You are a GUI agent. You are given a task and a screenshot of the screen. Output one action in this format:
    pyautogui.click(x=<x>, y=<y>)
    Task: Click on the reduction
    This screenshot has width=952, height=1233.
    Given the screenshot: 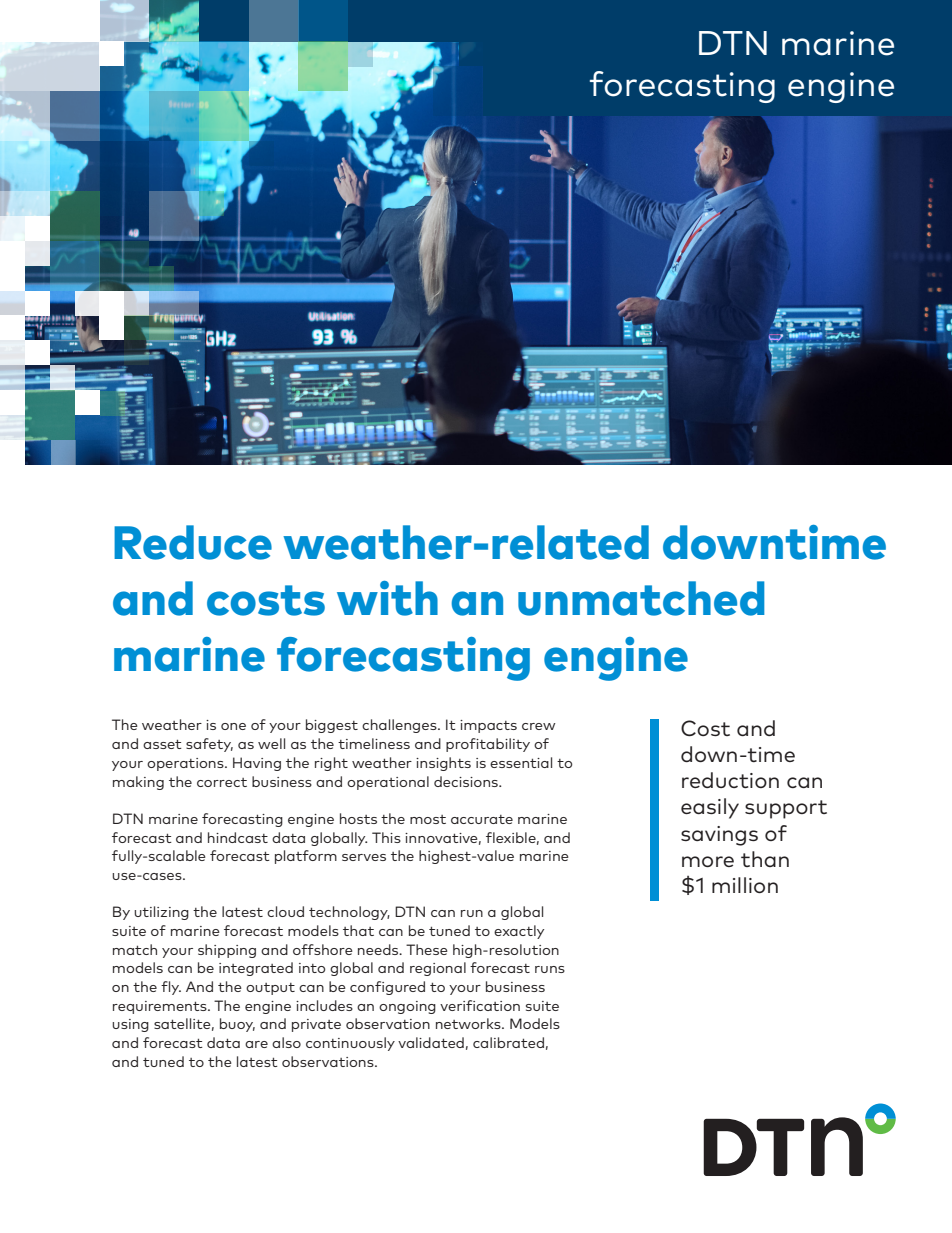 What is the action you would take?
    pyautogui.click(x=730, y=780)
